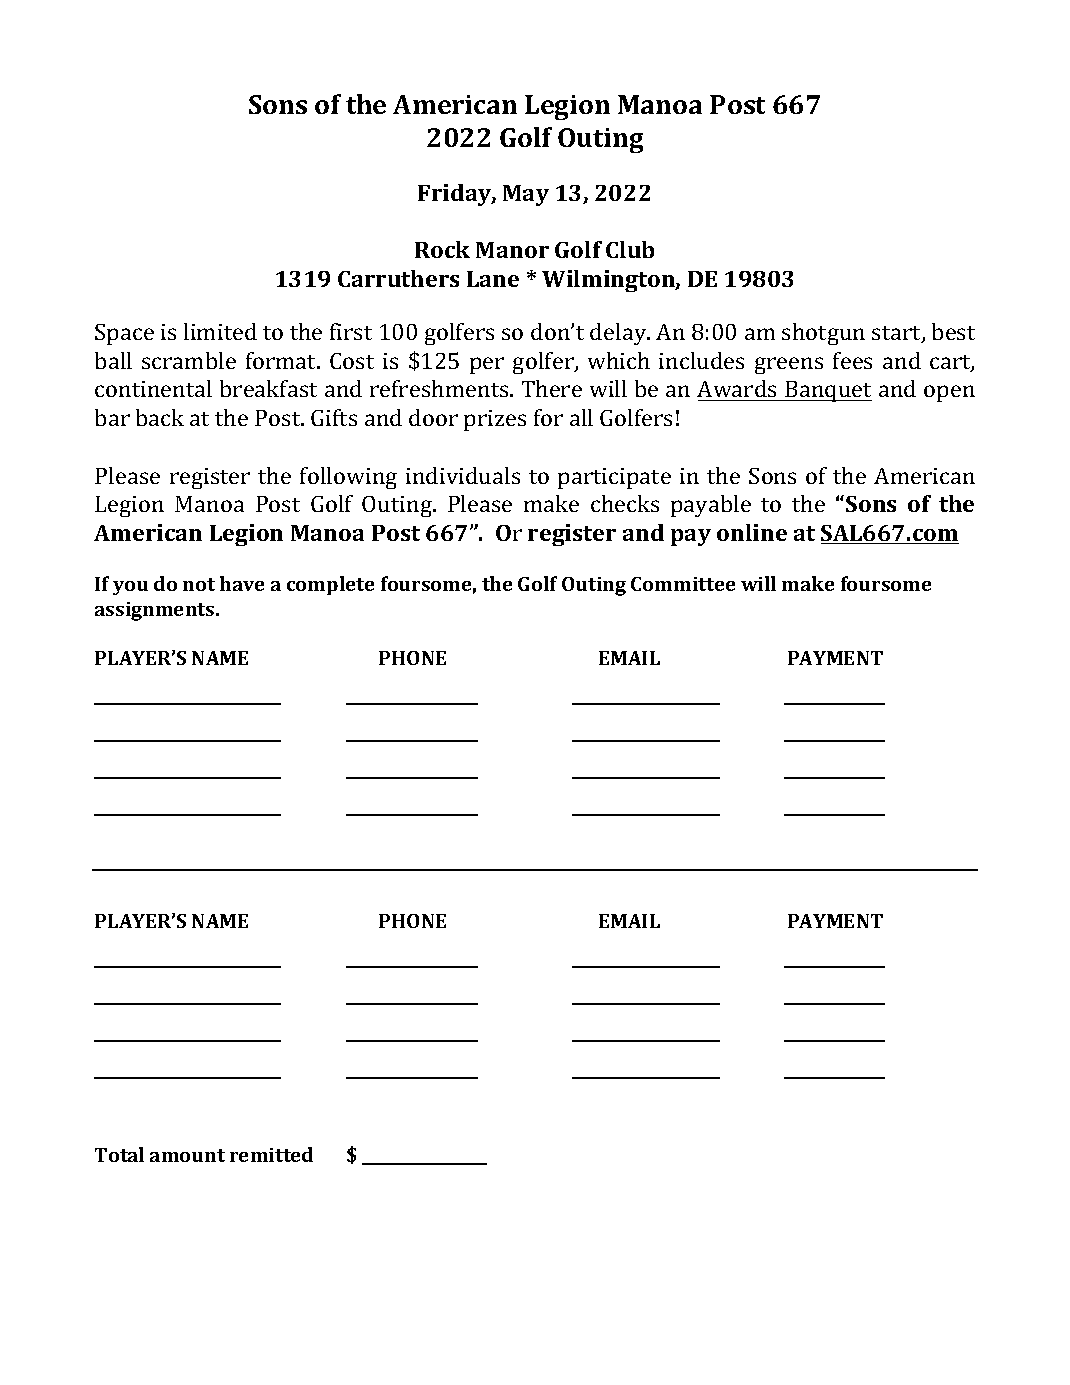  Describe the element at coordinates (752, 532) in the screenshot. I see `online` at that location.
